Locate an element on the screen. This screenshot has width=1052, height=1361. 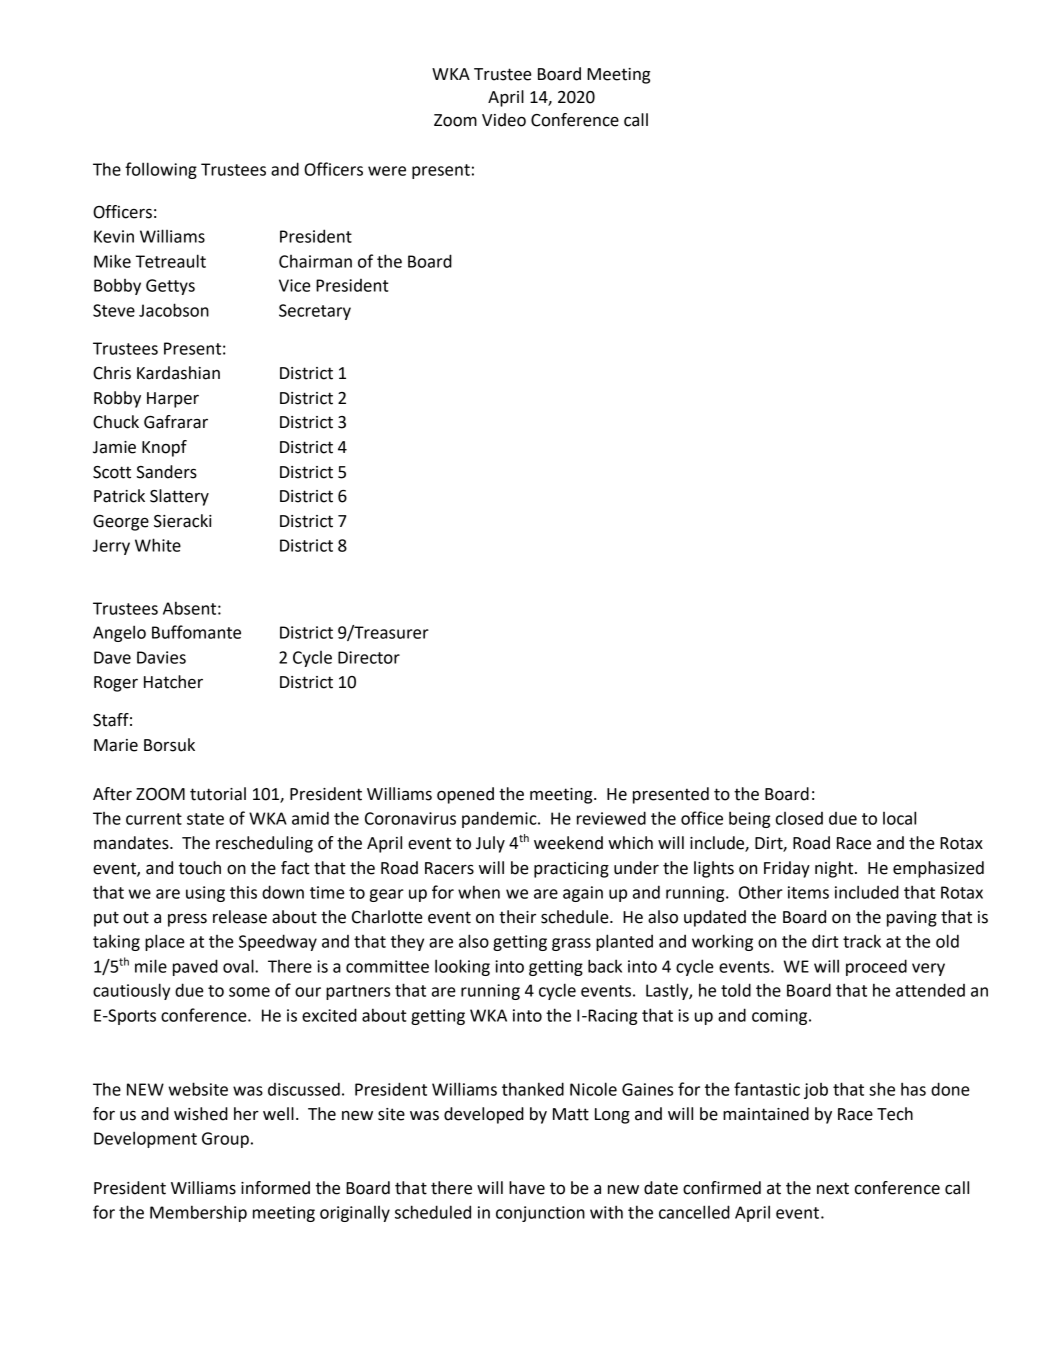
have is located at coordinates (527, 1188).
